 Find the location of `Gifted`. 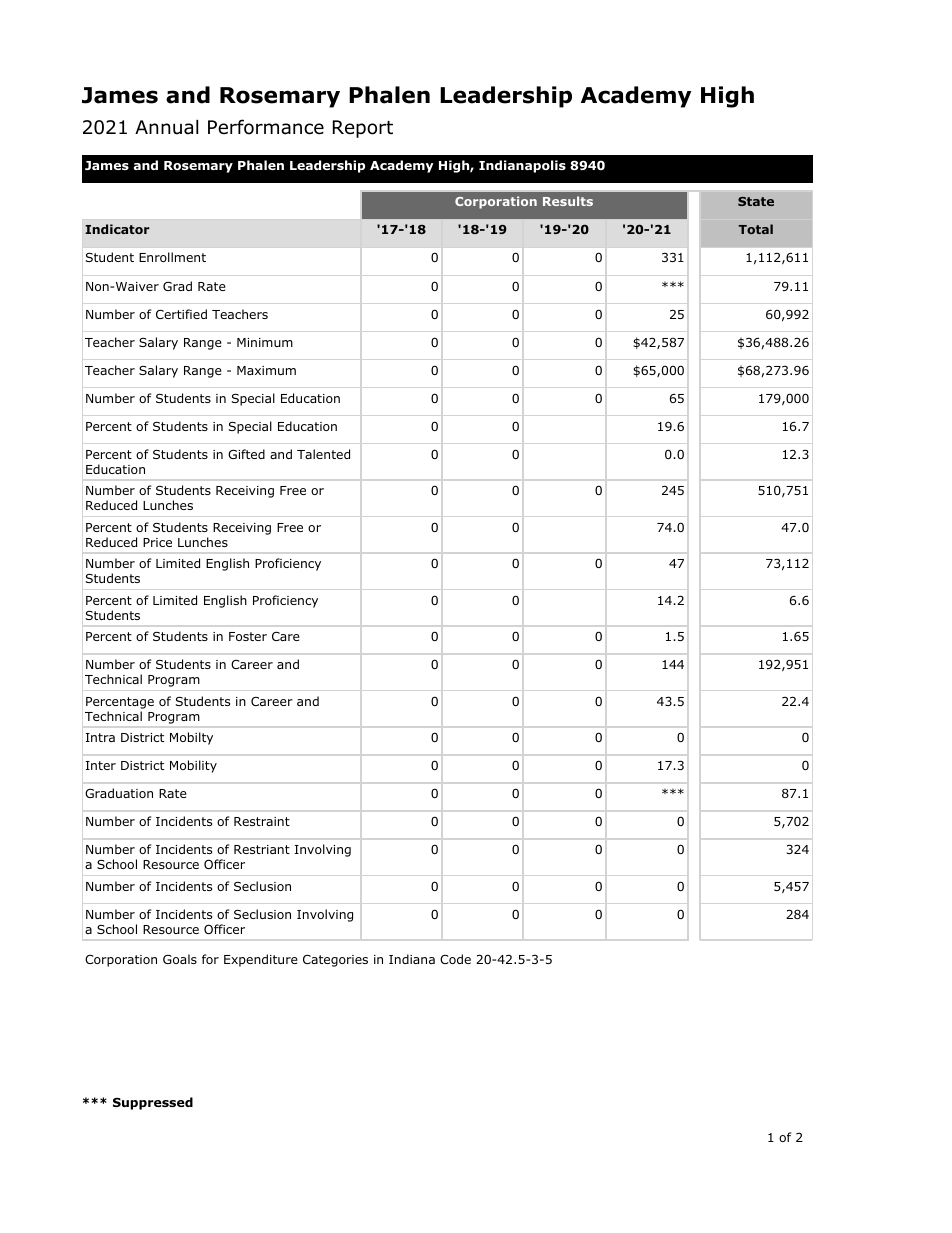

Gifted is located at coordinates (246, 454).
